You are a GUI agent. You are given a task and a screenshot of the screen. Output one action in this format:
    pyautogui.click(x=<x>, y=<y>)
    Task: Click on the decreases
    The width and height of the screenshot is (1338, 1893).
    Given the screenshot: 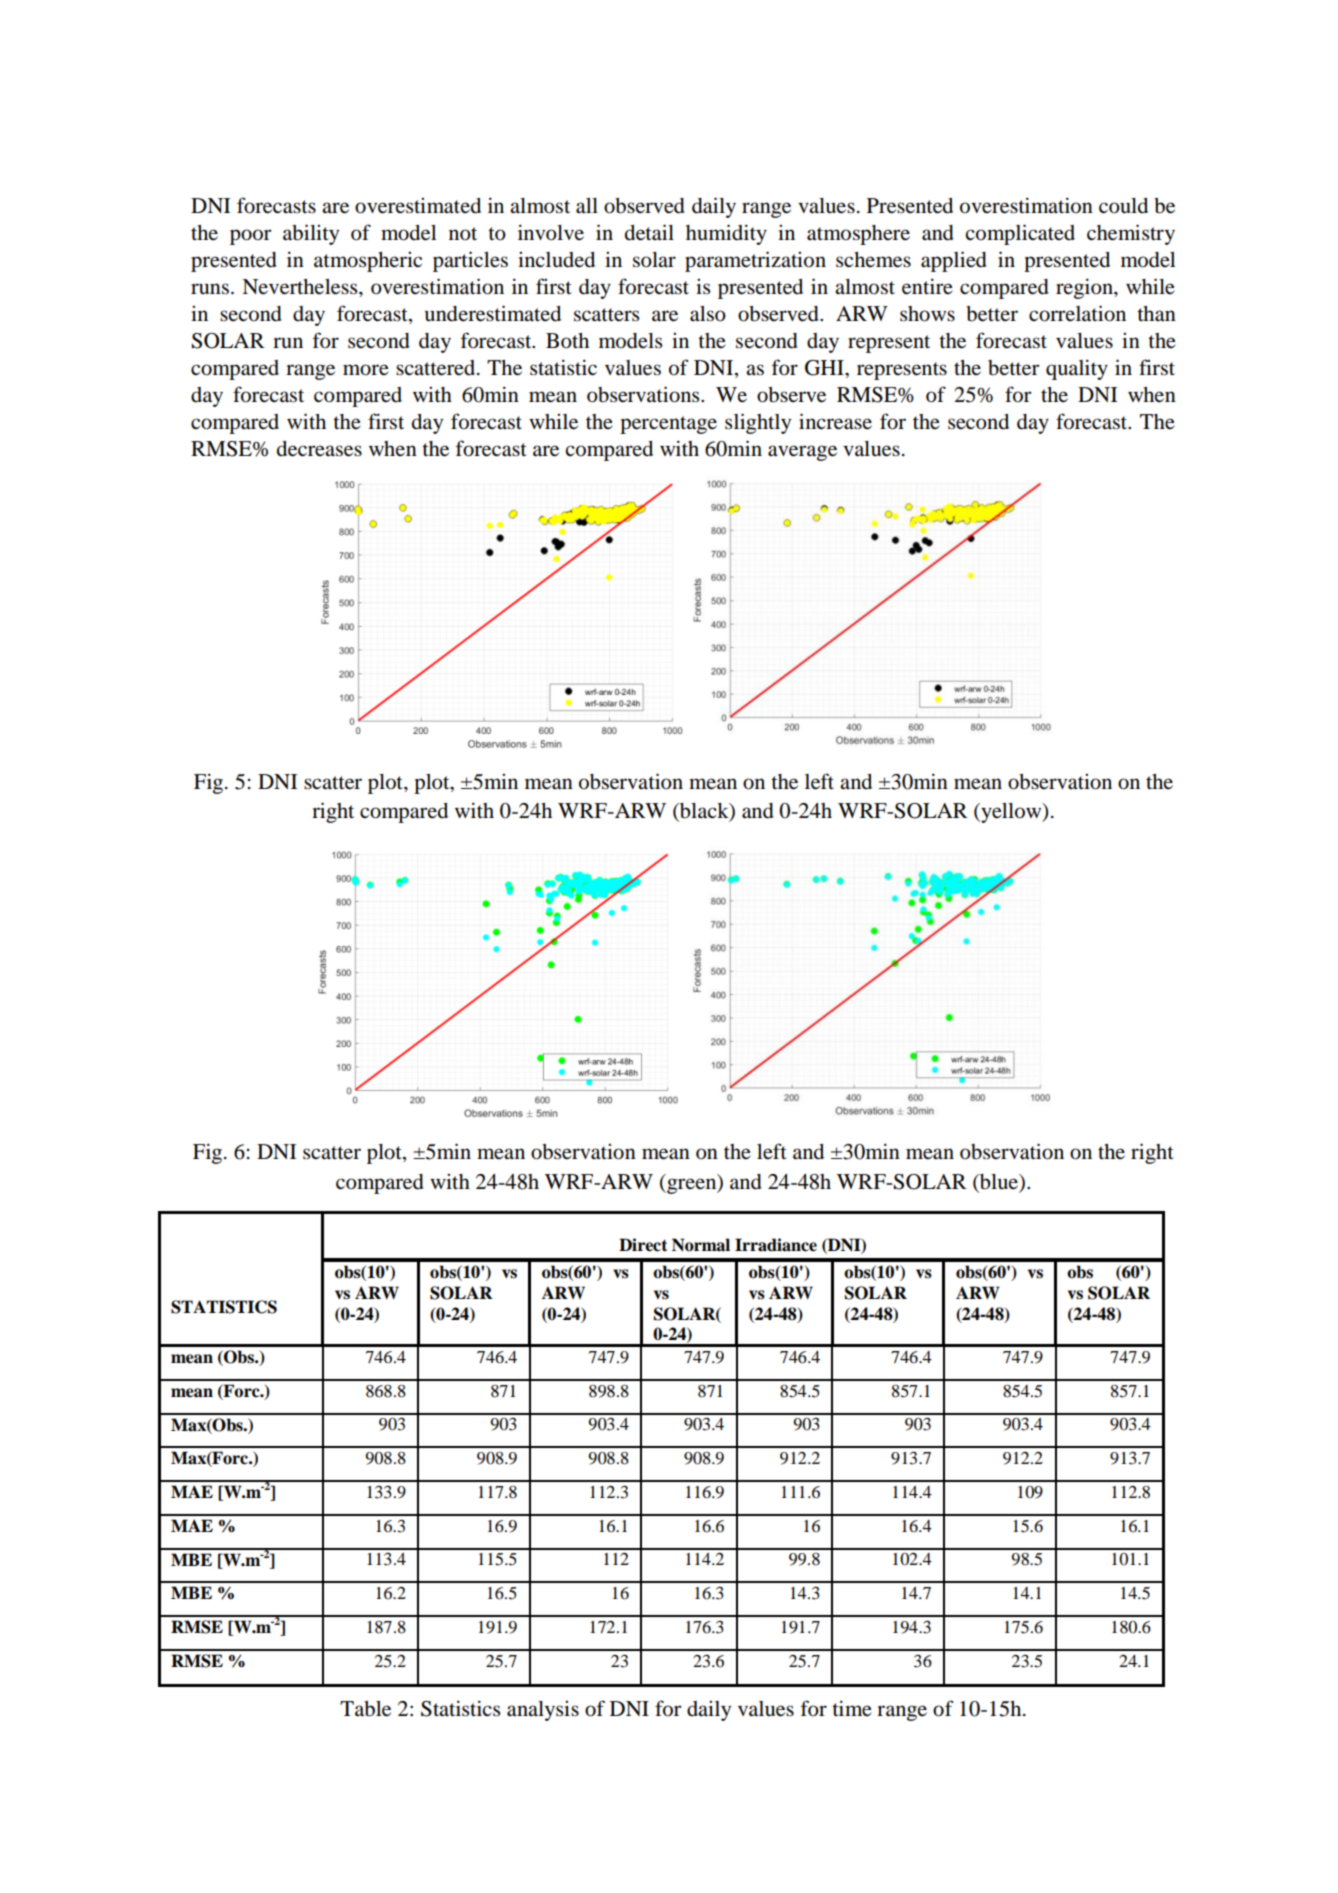 What is the action you would take?
    pyautogui.click(x=319, y=449)
